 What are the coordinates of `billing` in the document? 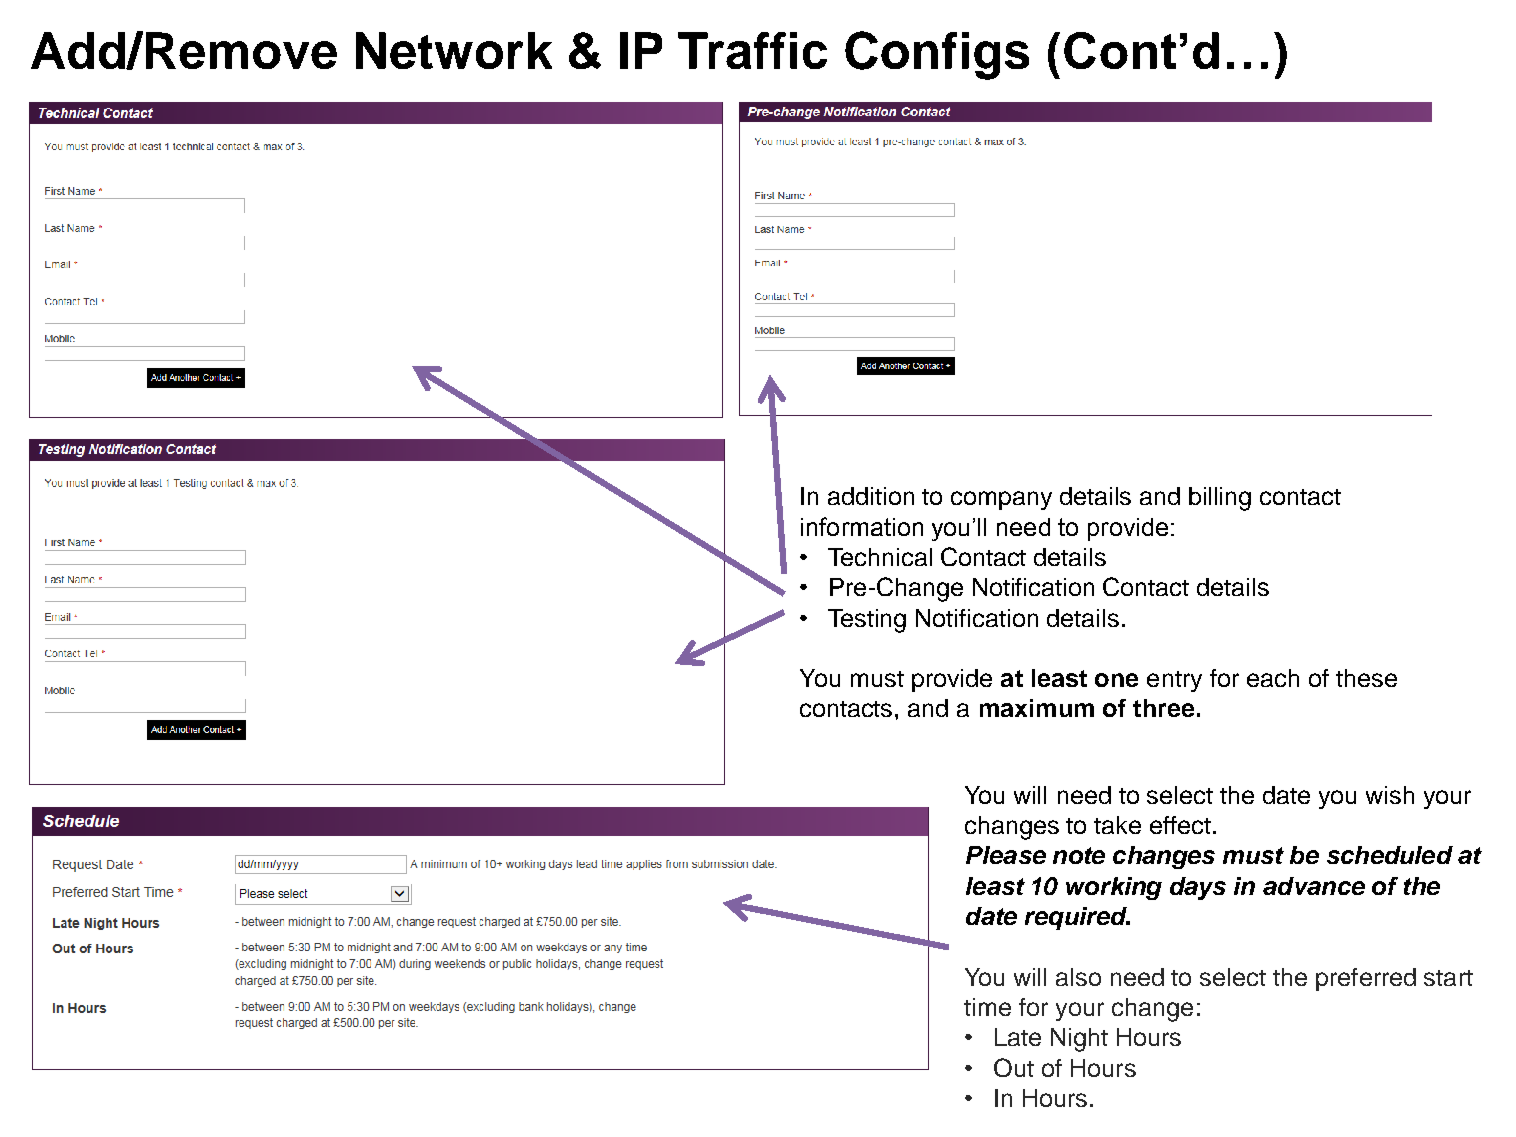 It's located at (1220, 499).
